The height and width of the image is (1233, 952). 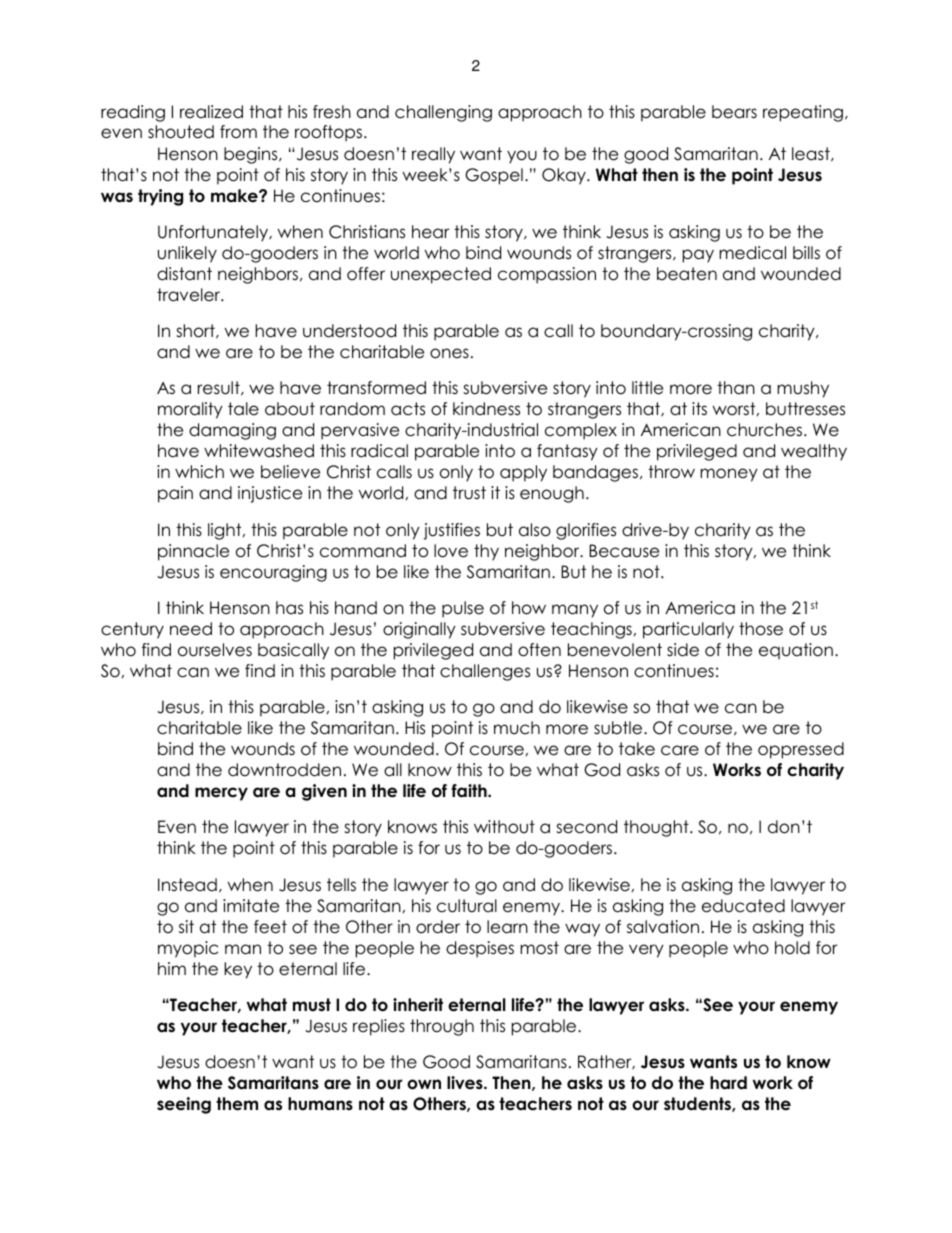 What do you see at coordinates (433, 155) in the image?
I see `really` at bounding box center [433, 155].
